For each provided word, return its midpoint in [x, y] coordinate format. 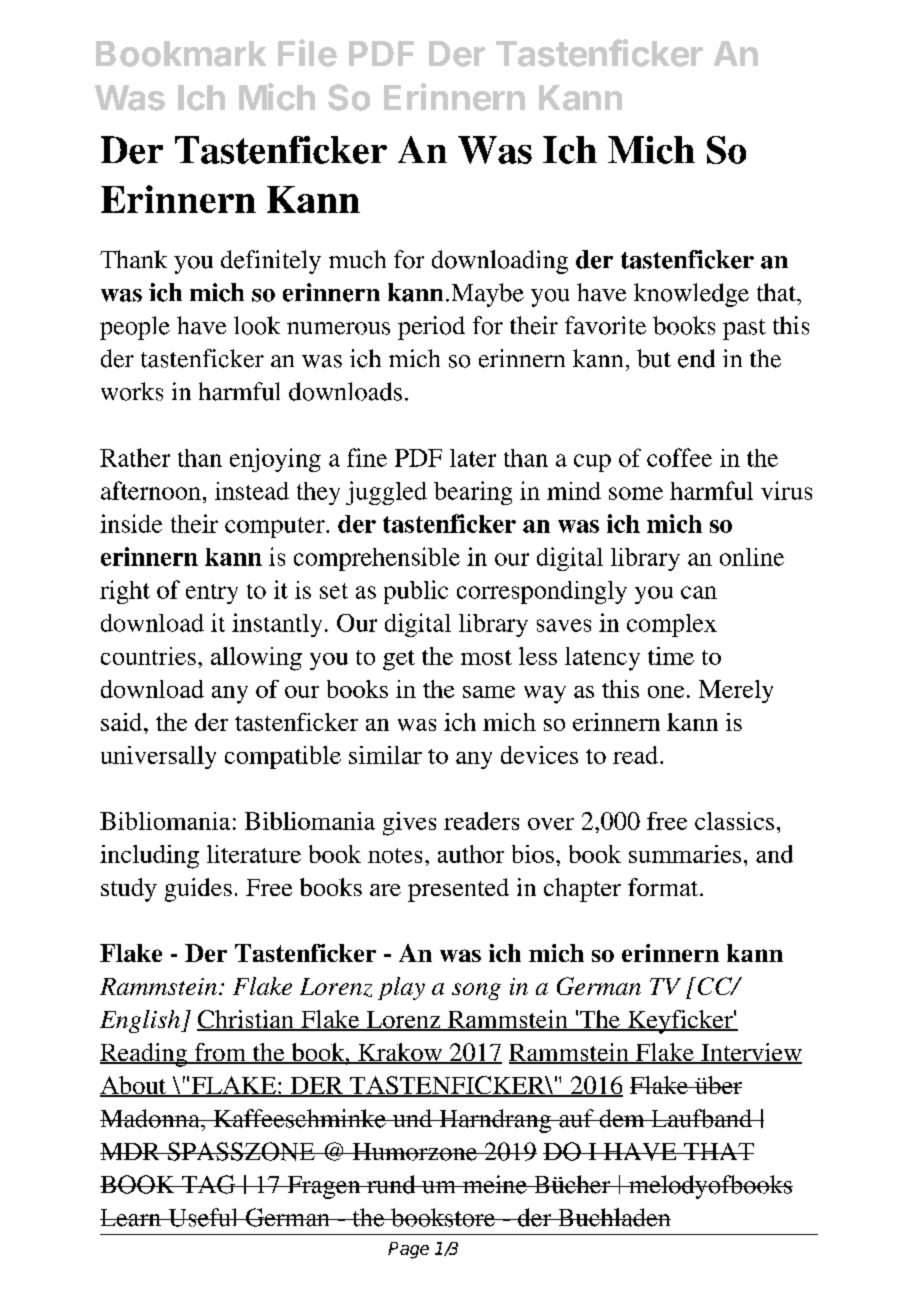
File [307, 53]
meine [495, 1184]
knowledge [691, 295]
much [357, 259]
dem [622, 1118]
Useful [203, 1217]
